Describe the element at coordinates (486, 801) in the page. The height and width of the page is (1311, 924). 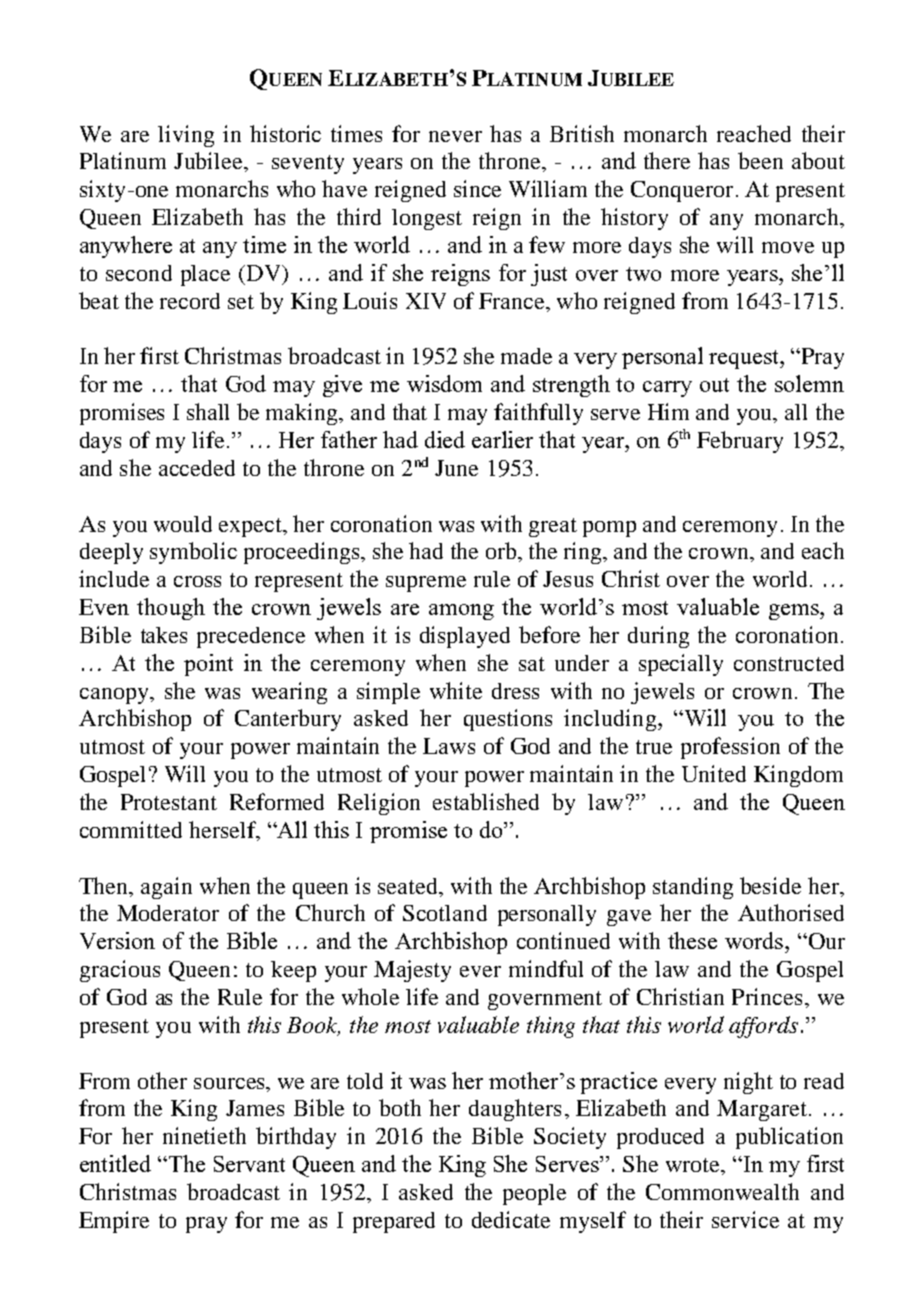
I see `established` at that location.
